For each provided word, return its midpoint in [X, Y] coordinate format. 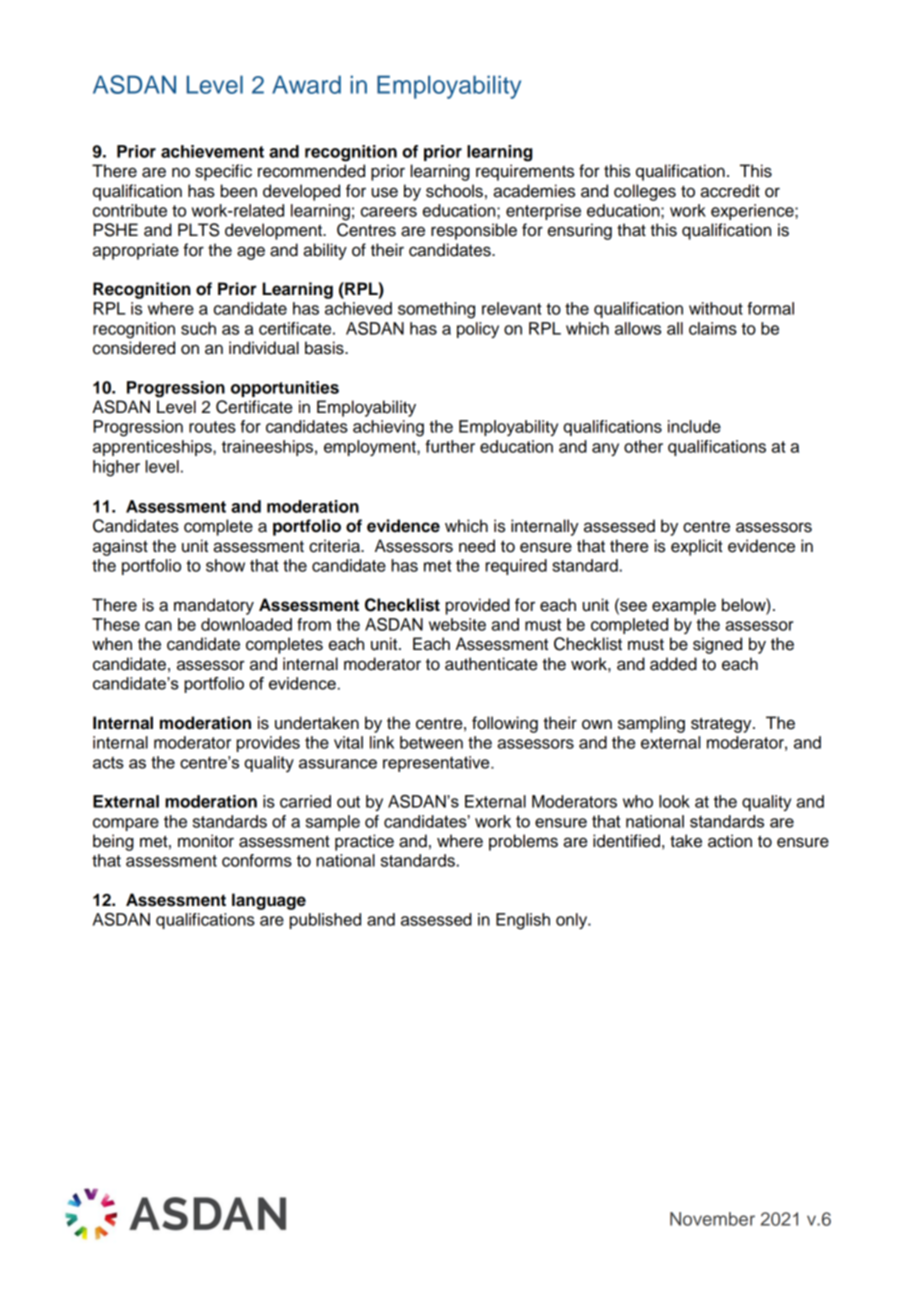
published [325, 921]
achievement [212, 151]
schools [454, 191]
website [457, 624]
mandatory [214, 606]
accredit [730, 191]
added [673, 664]
